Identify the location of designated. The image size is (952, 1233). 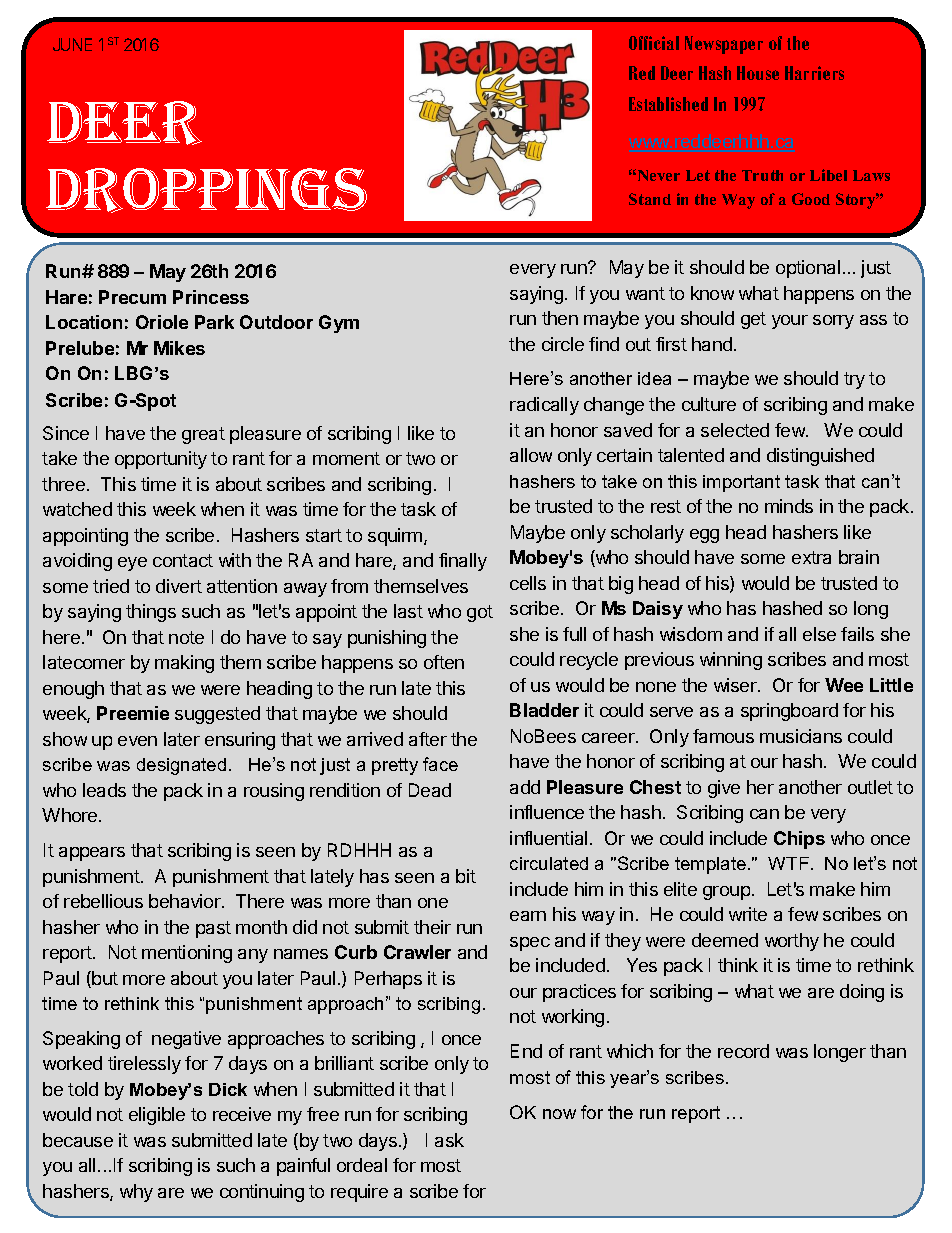
(181, 766).
